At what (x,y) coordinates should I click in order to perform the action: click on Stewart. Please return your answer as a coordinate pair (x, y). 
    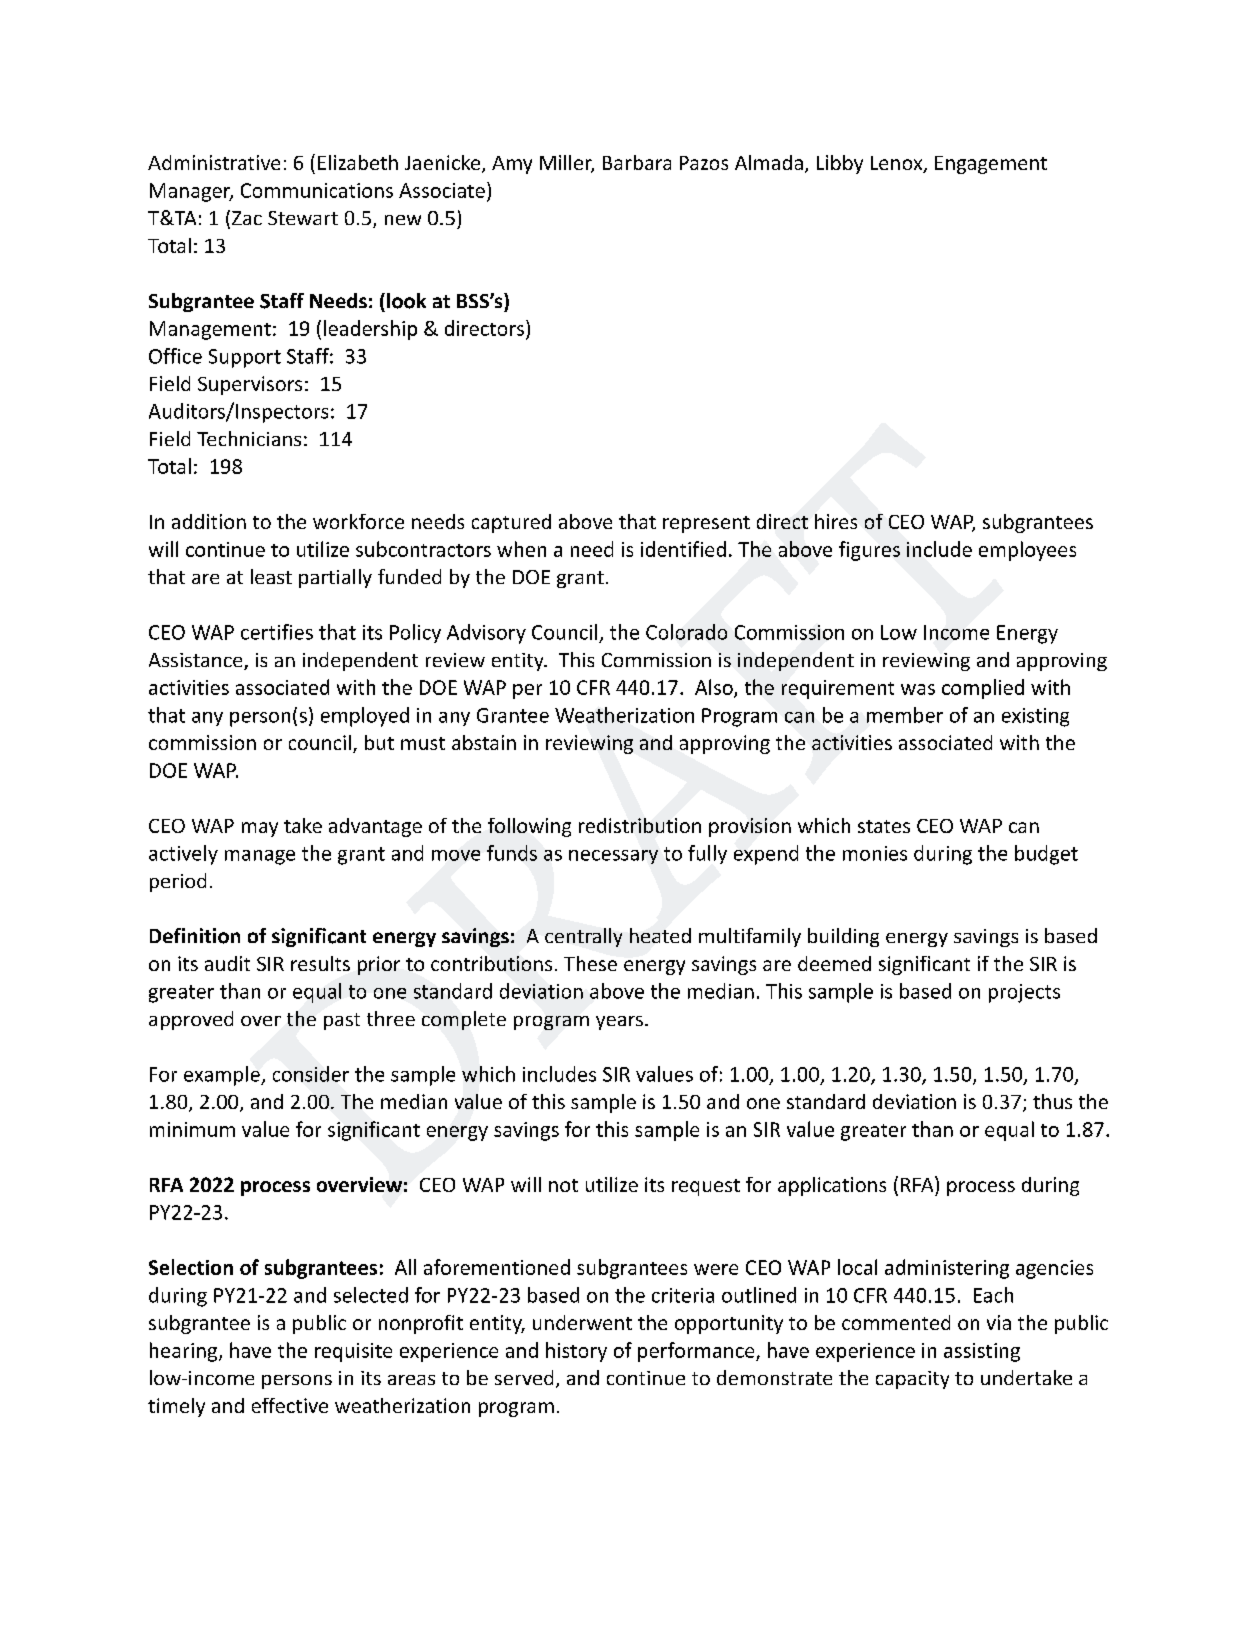
    Looking at the image, I should click on (303, 218).
